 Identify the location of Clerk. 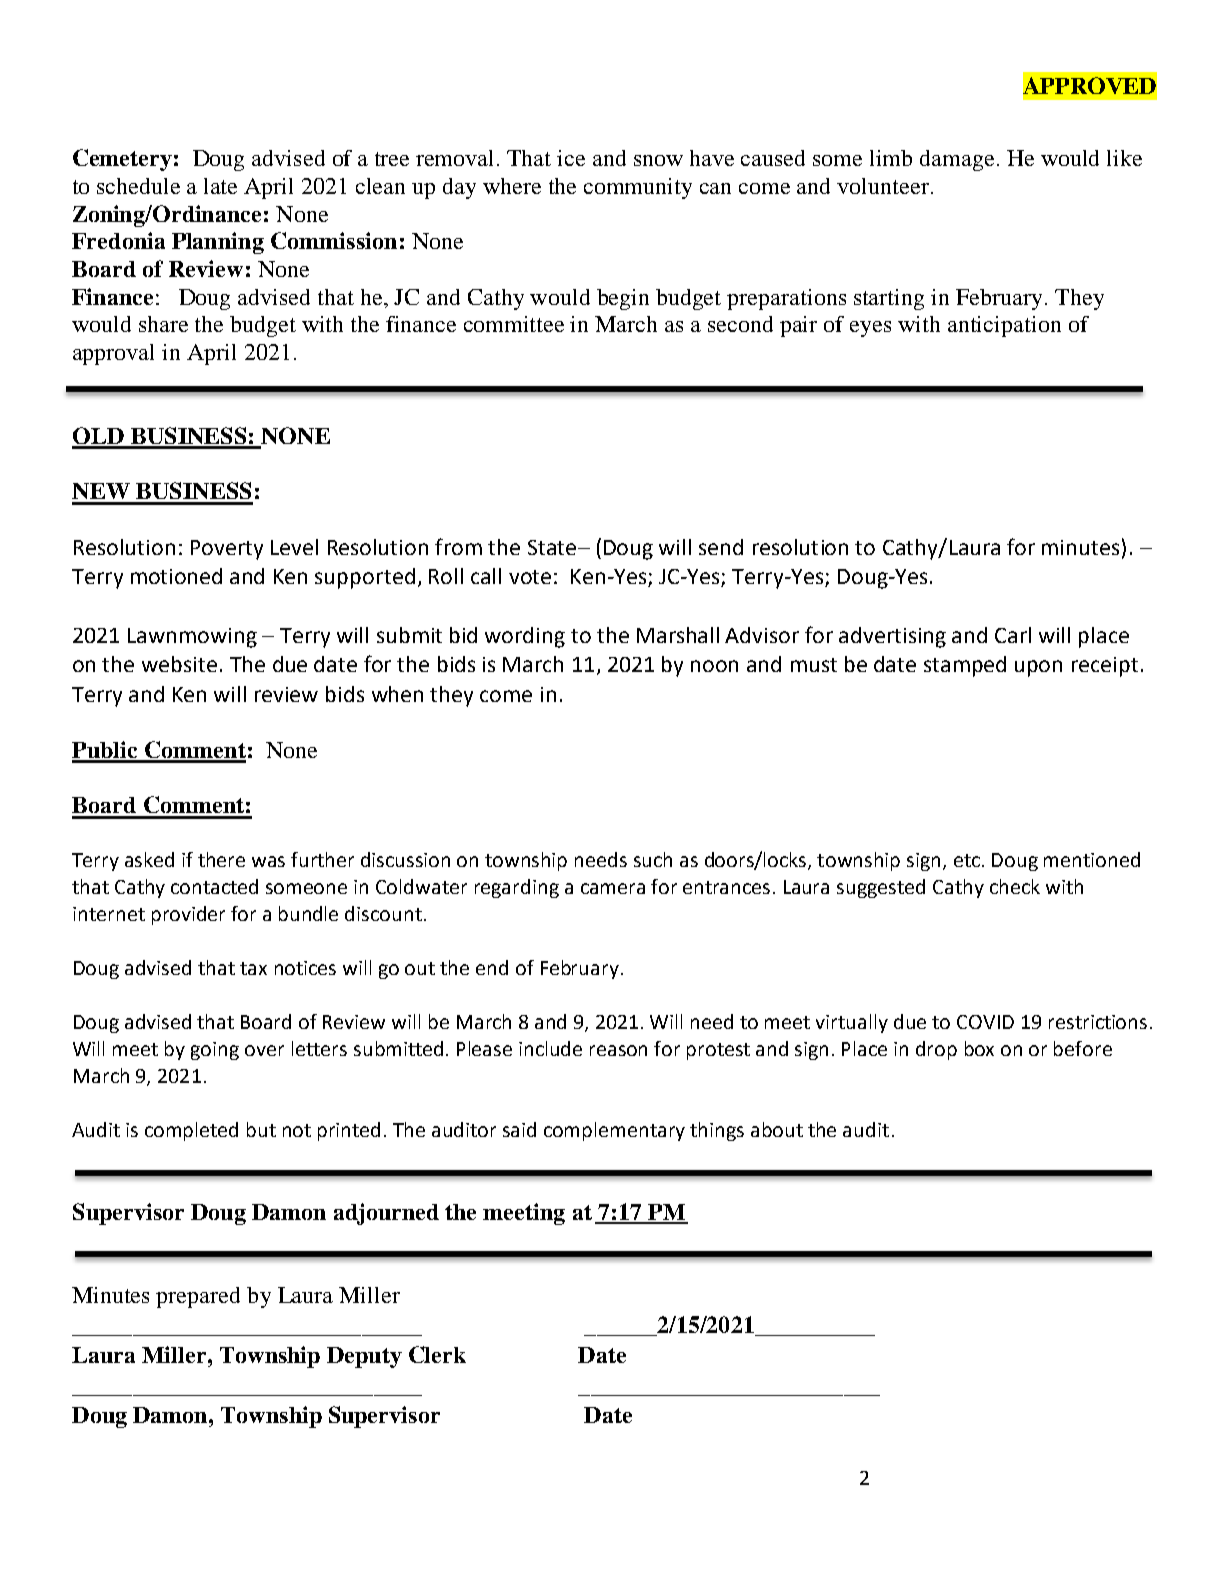
(437, 1354).
